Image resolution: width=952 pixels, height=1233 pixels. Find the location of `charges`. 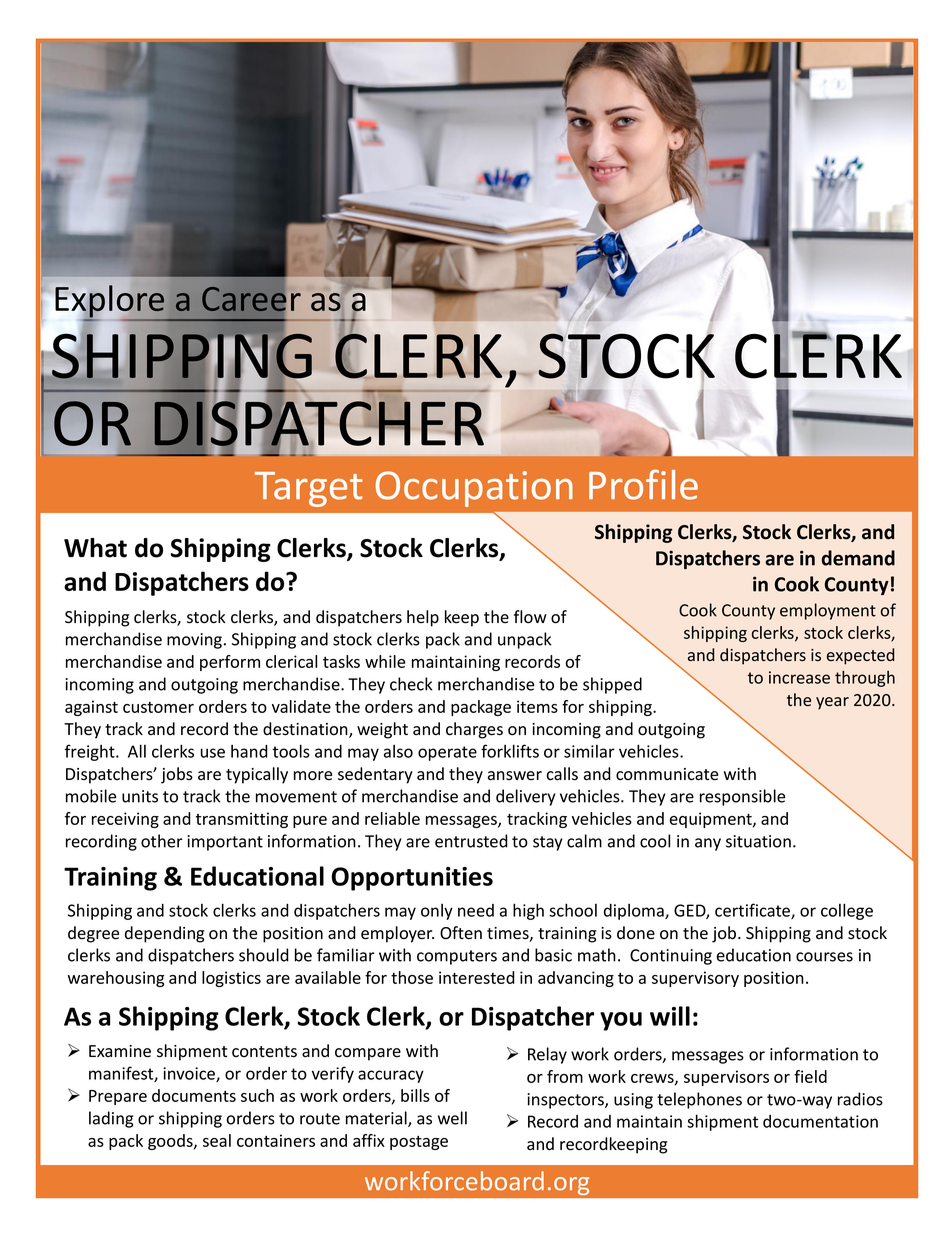

charges is located at coordinates (474, 730).
